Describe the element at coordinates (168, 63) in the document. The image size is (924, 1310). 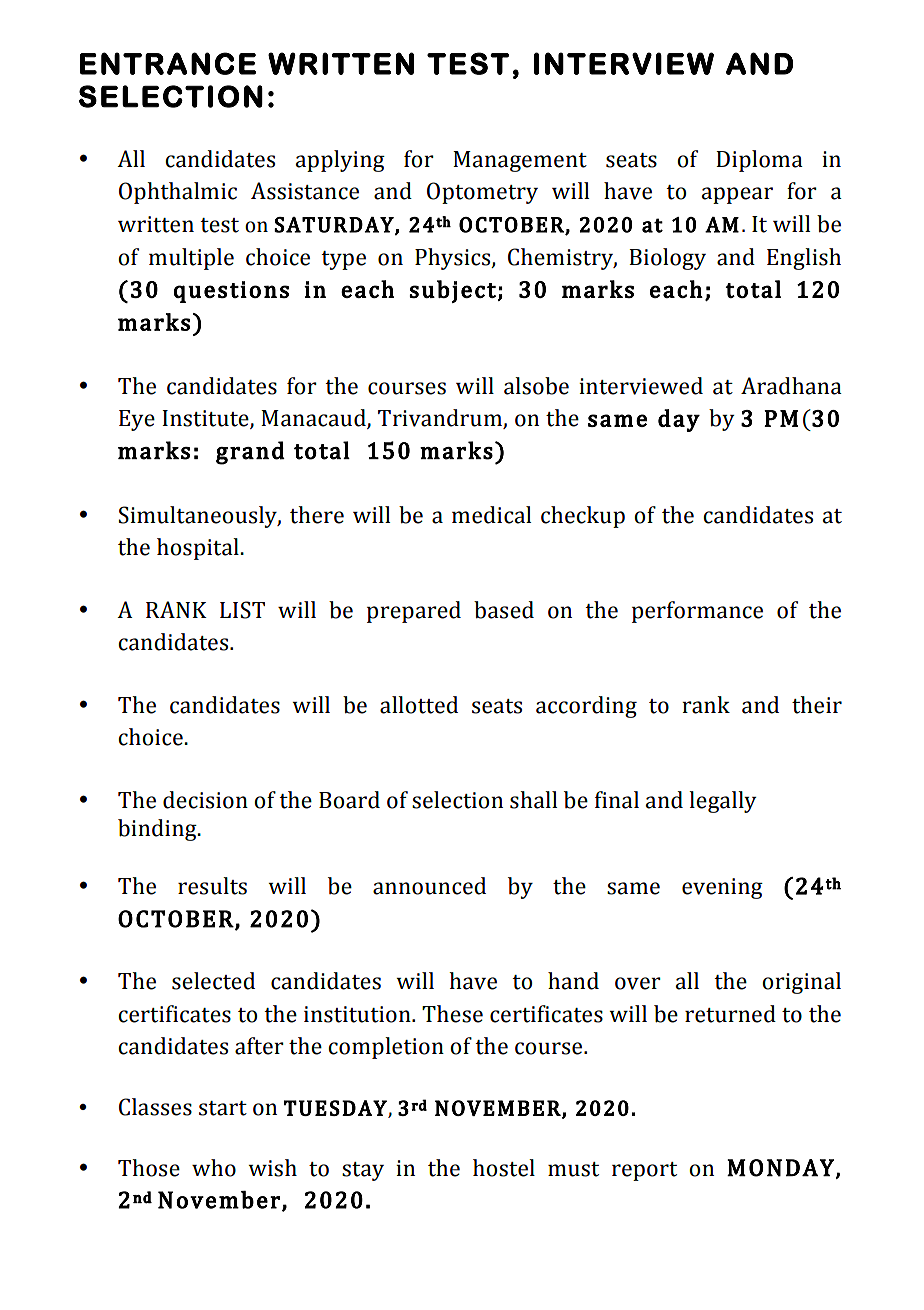
I see `ENTRANCE` at that location.
